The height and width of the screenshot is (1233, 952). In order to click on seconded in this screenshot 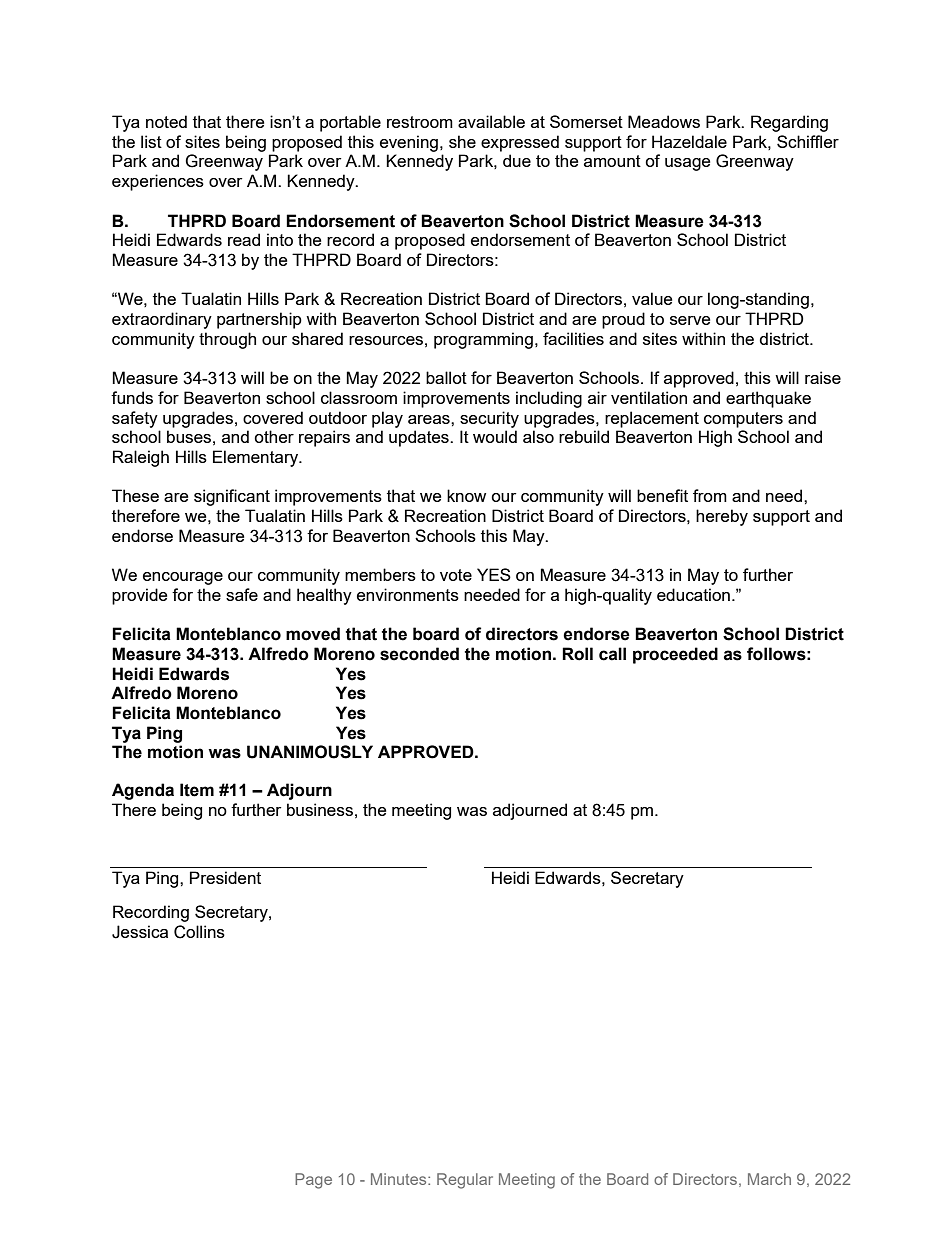, I will do `click(419, 654)`.
